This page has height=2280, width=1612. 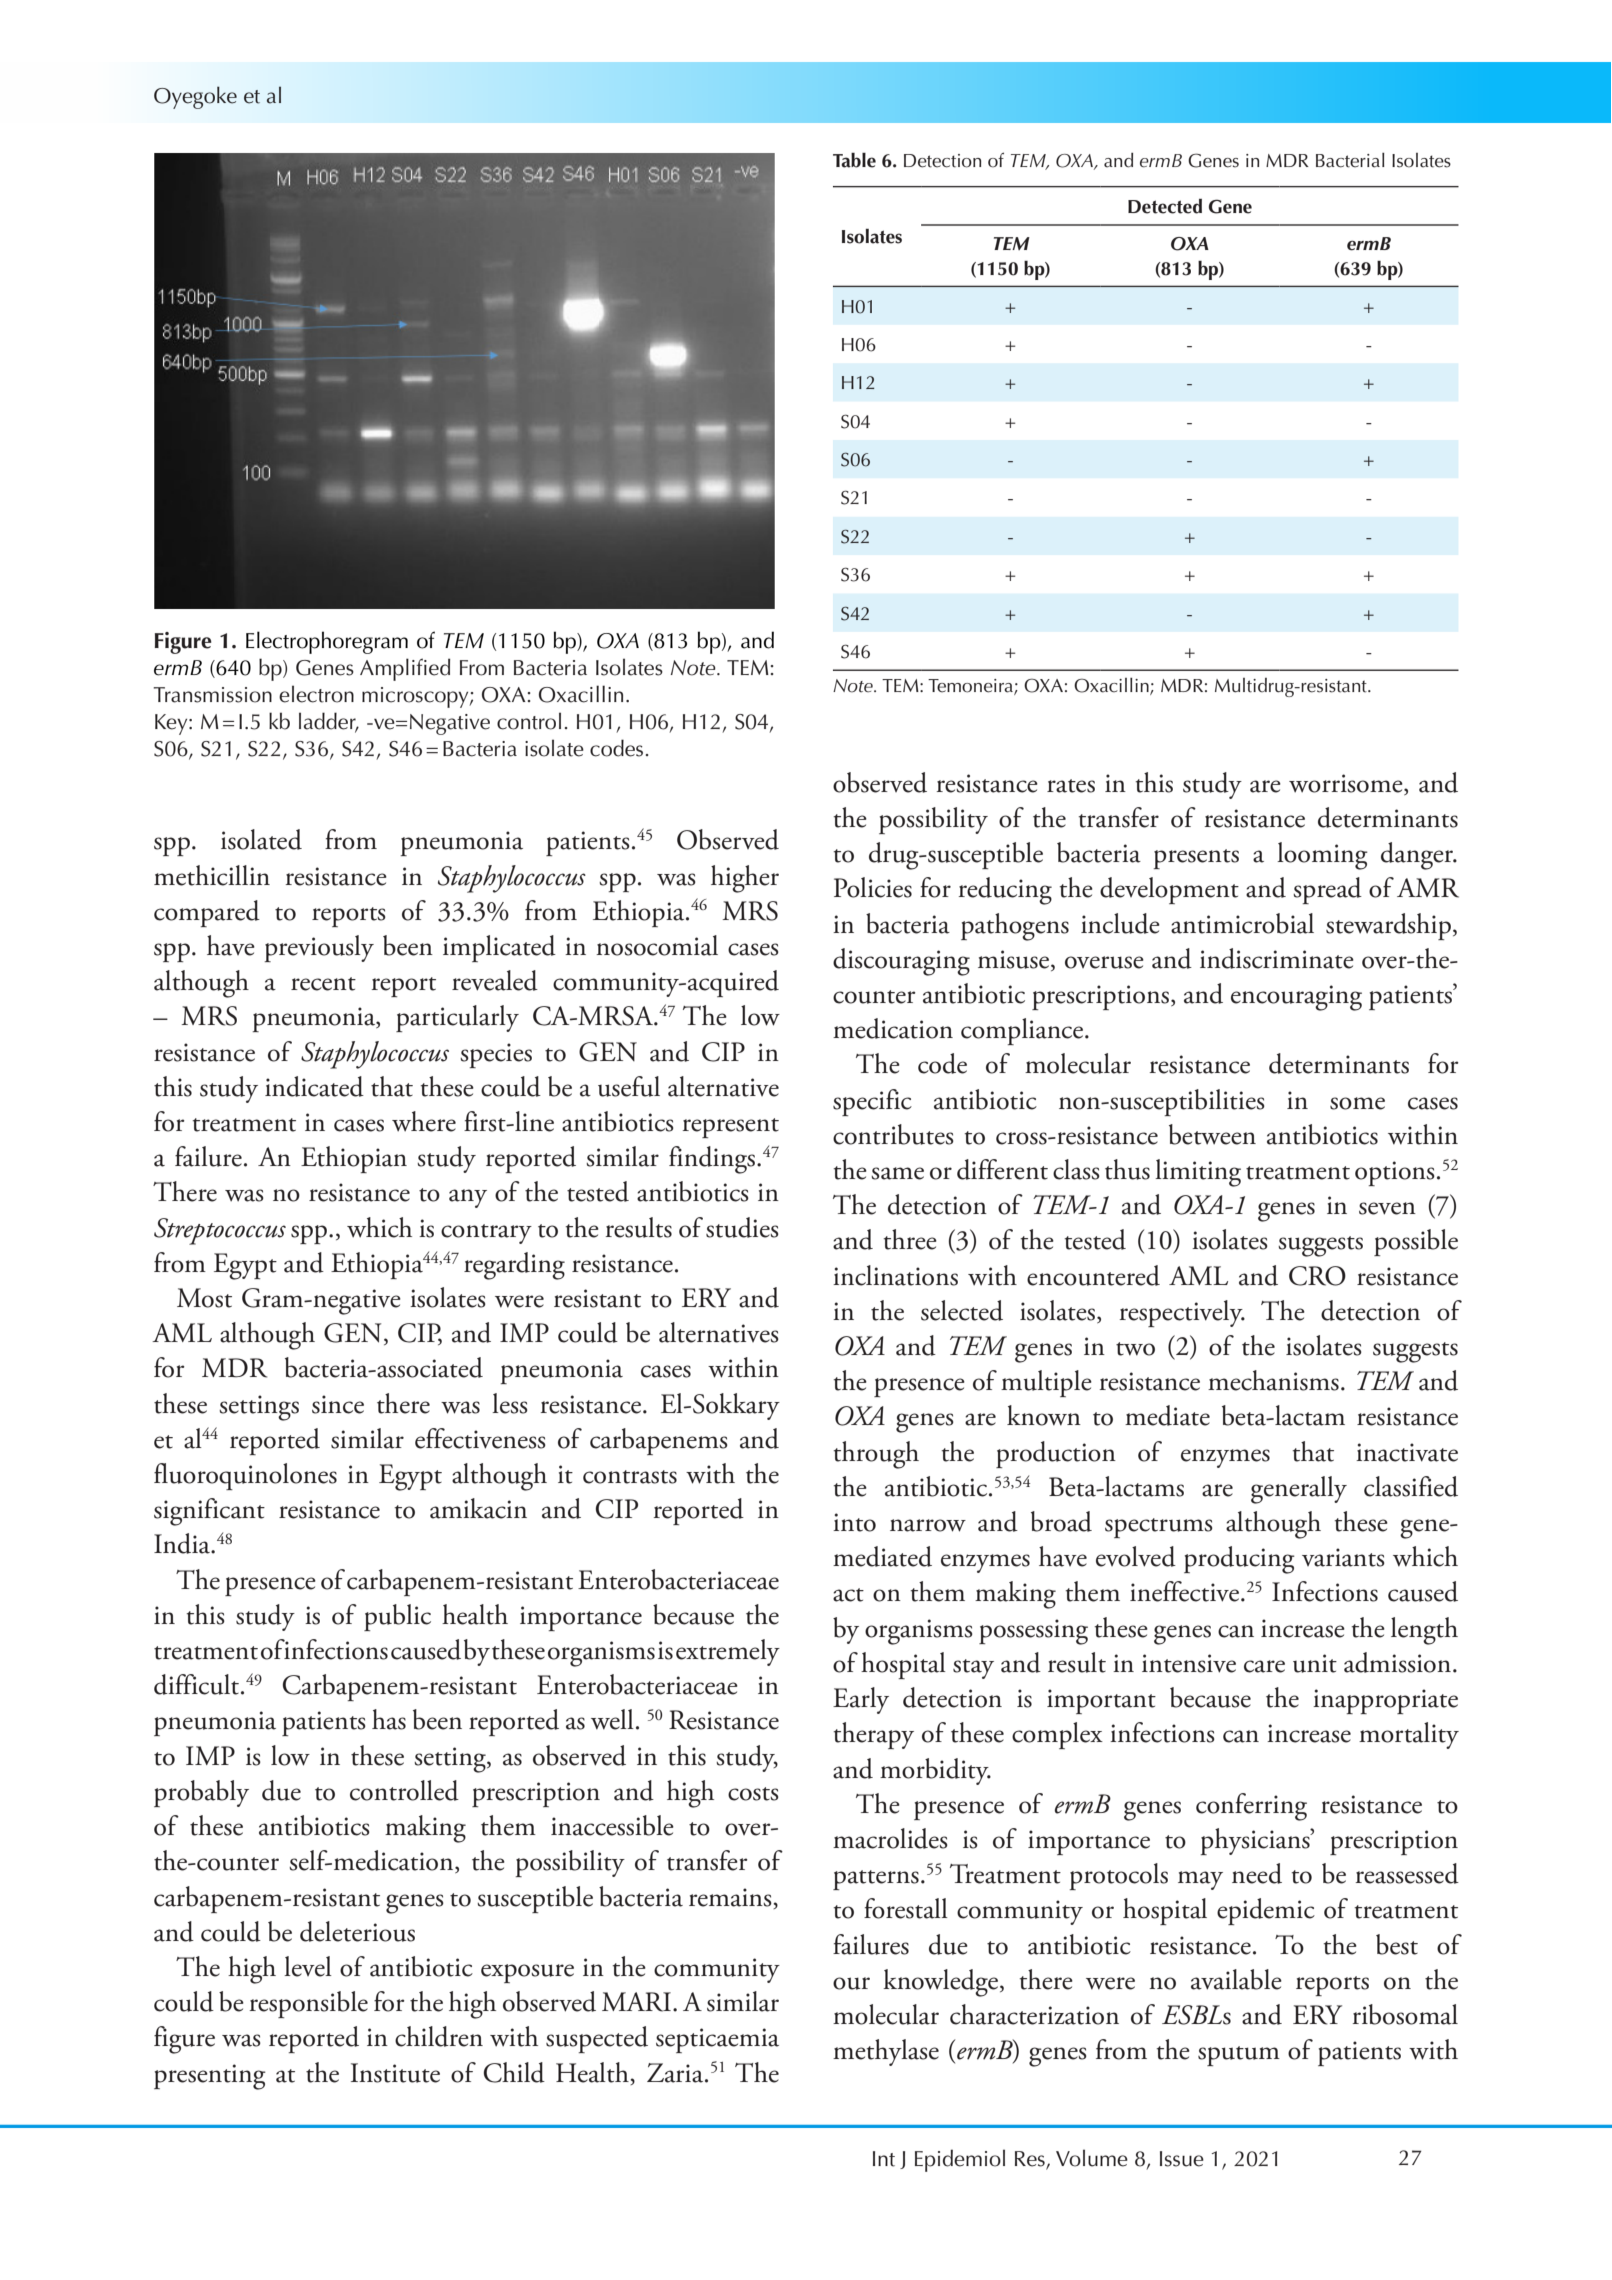 What do you see at coordinates (1165, 206) in the page?
I see `Detected` at bounding box center [1165, 206].
